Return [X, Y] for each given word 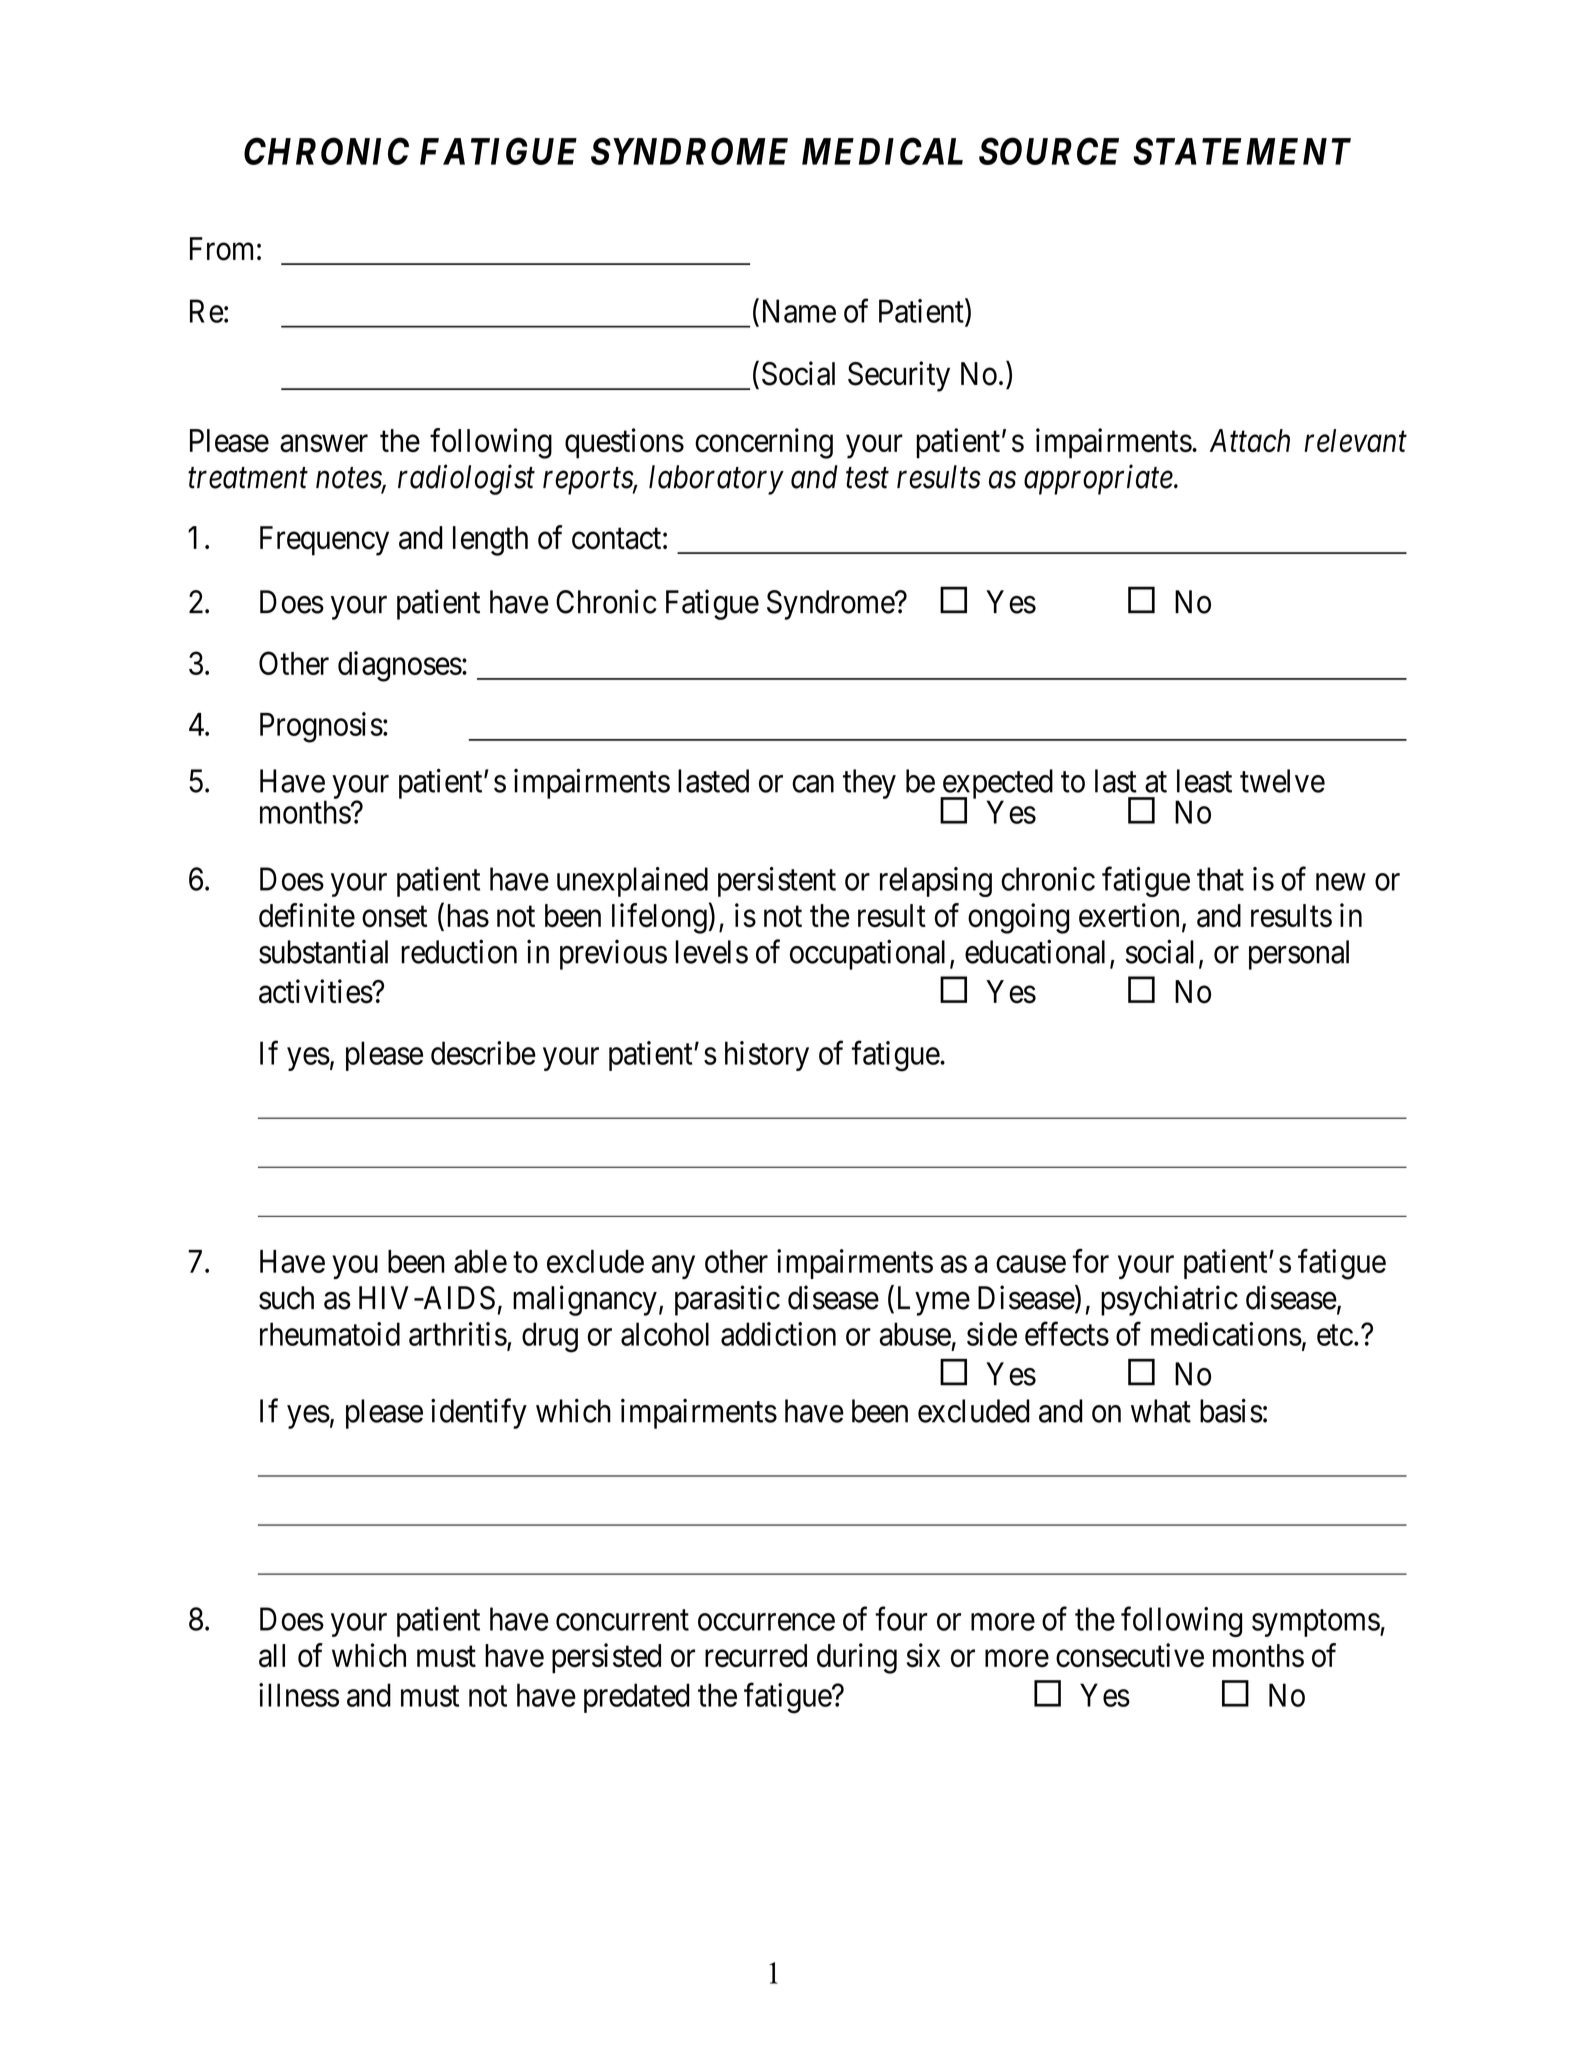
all [272, 1656]
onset [394, 917]
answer [324, 444]
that [1220, 879]
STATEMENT [1242, 151]
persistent [777, 882]
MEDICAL [882, 151]
